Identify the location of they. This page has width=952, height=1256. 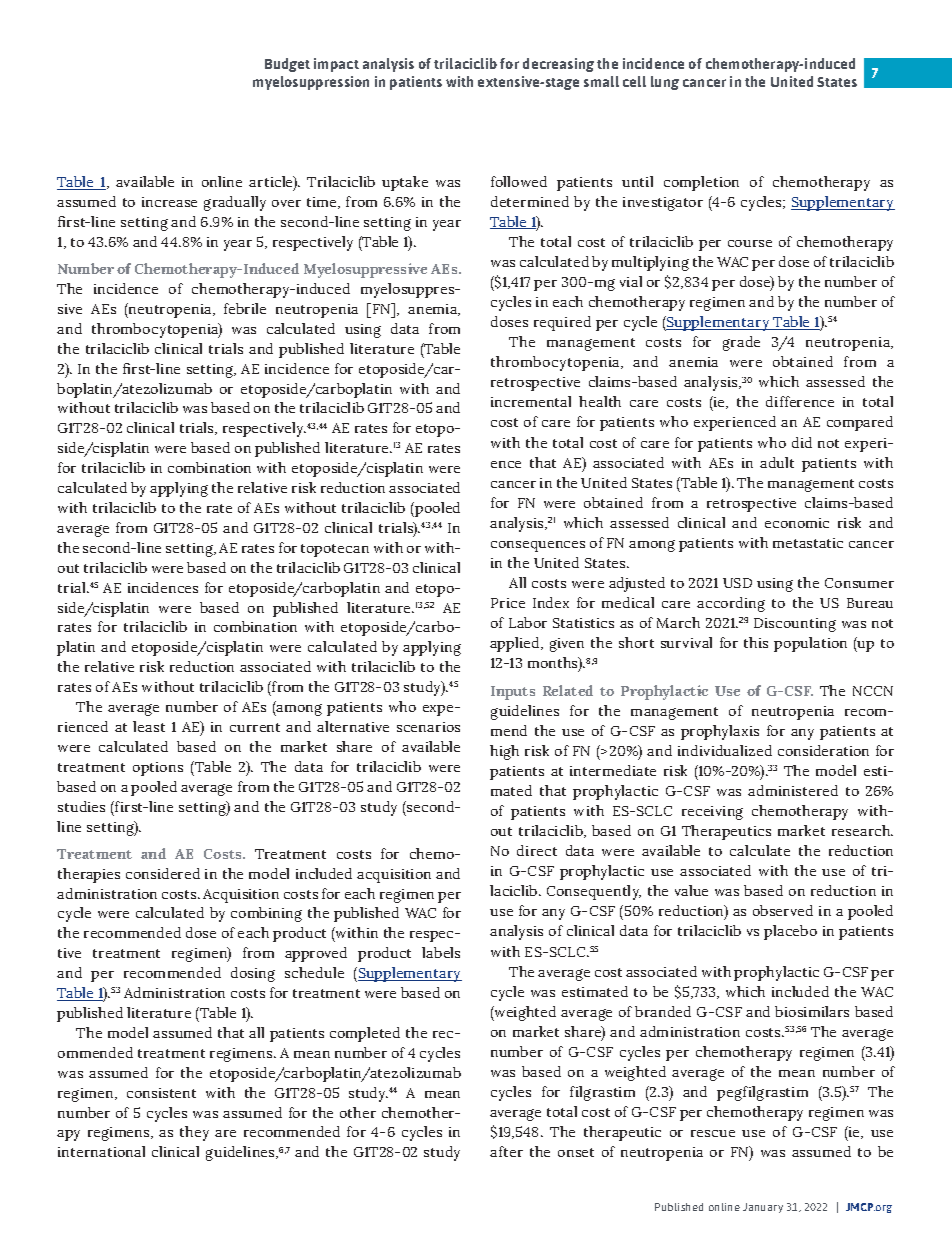
(194, 1133).
